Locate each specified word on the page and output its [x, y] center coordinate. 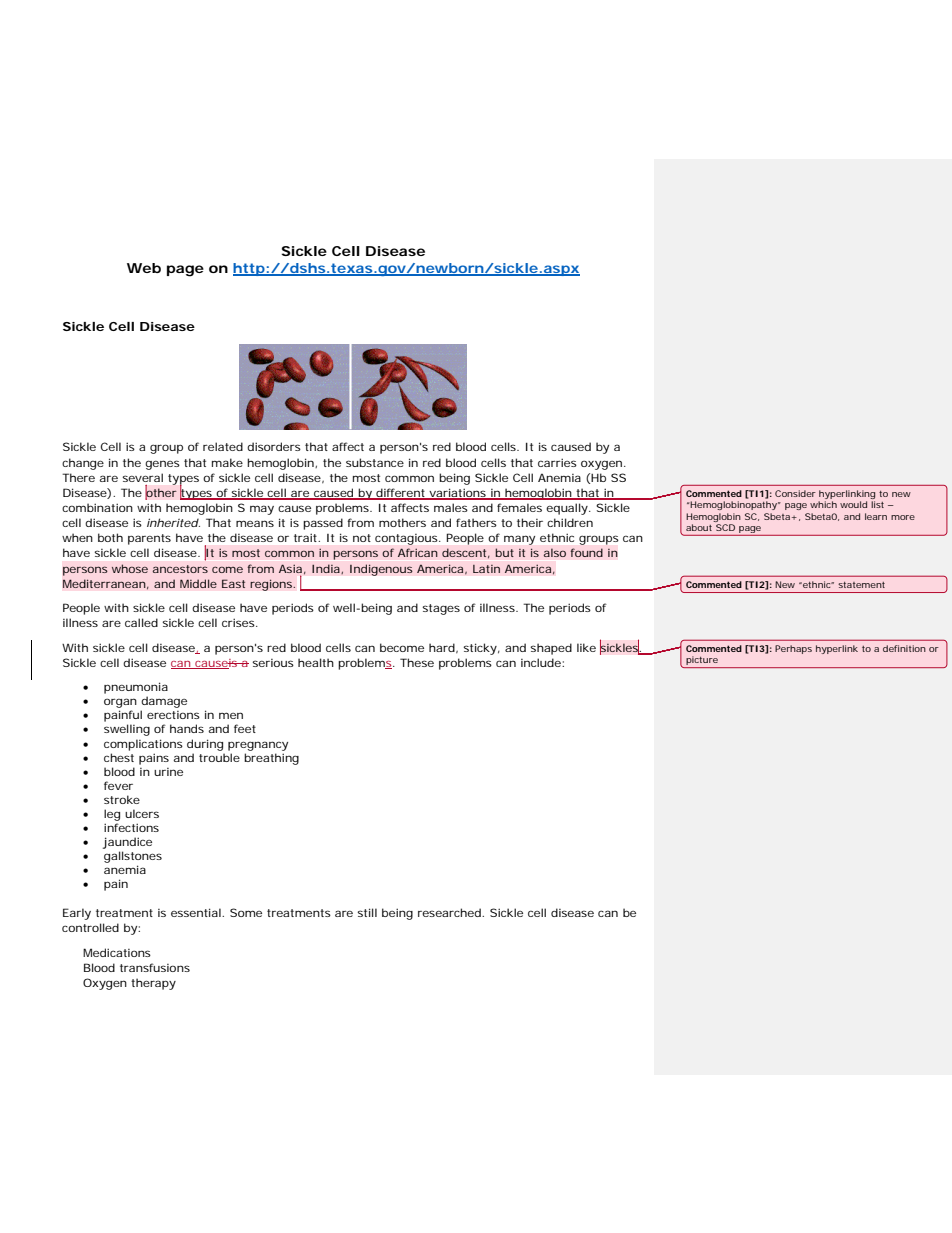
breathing [271, 759]
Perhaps [793, 649]
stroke [122, 799]
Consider [795, 493]
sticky [480, 649]
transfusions [155, 967]
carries [557, 462]
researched [449, 912]
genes [162, 465]
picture [702, 662]
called [141, 622]
